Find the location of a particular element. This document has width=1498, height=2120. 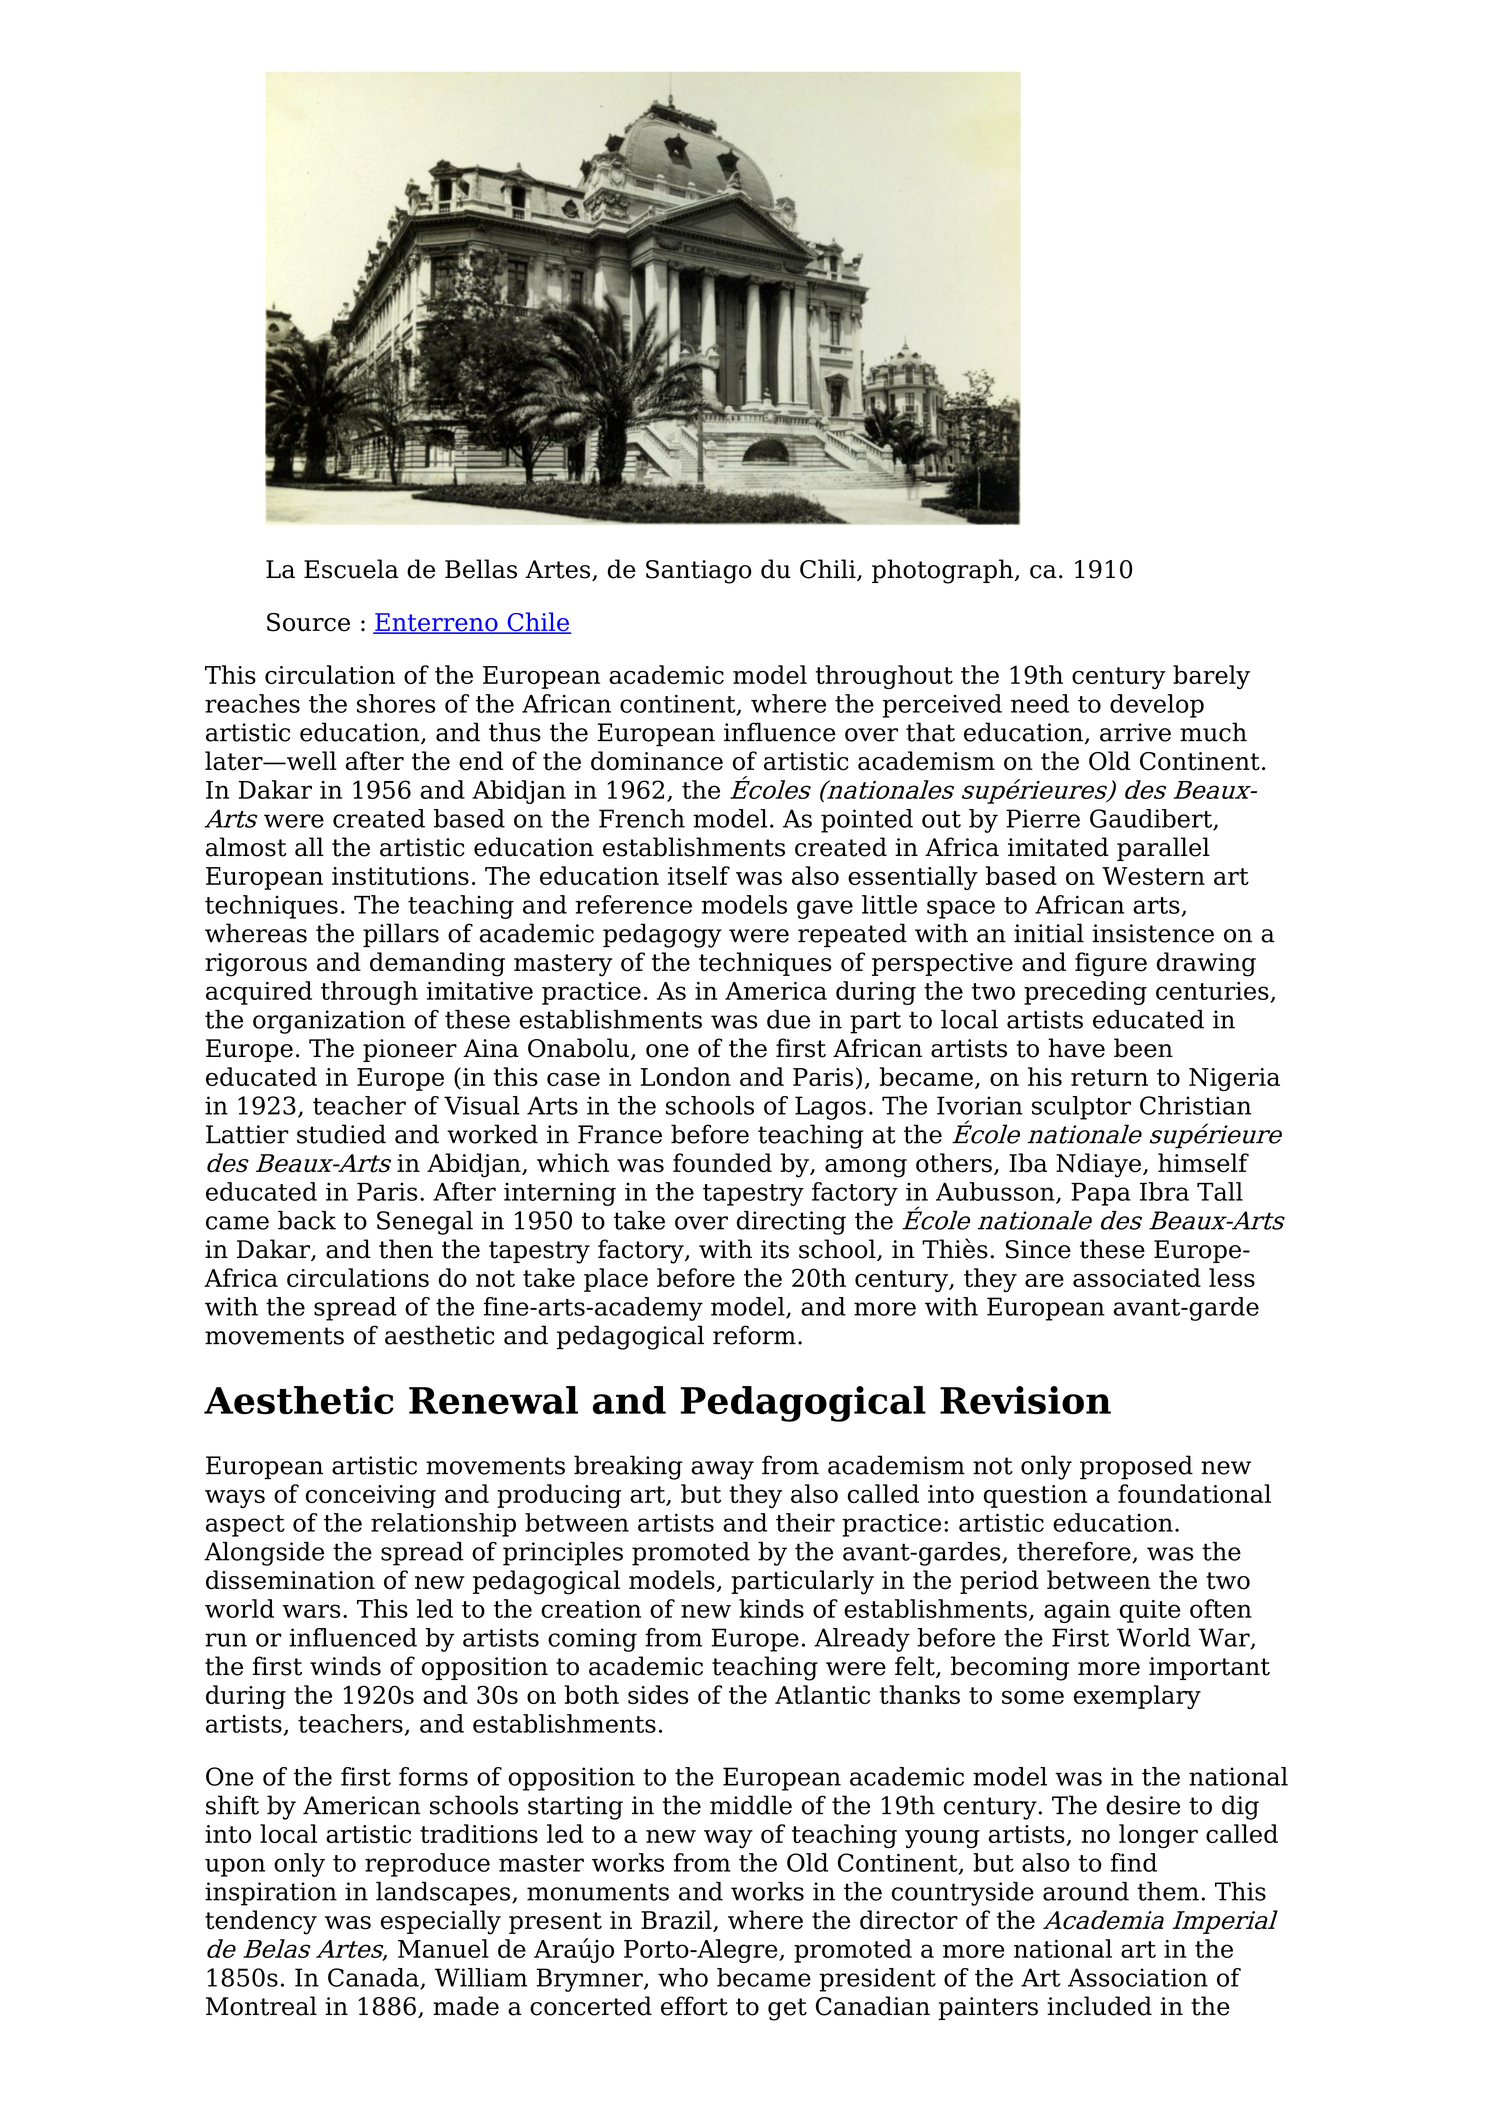

barely is located at coordinates (1211, 677).
